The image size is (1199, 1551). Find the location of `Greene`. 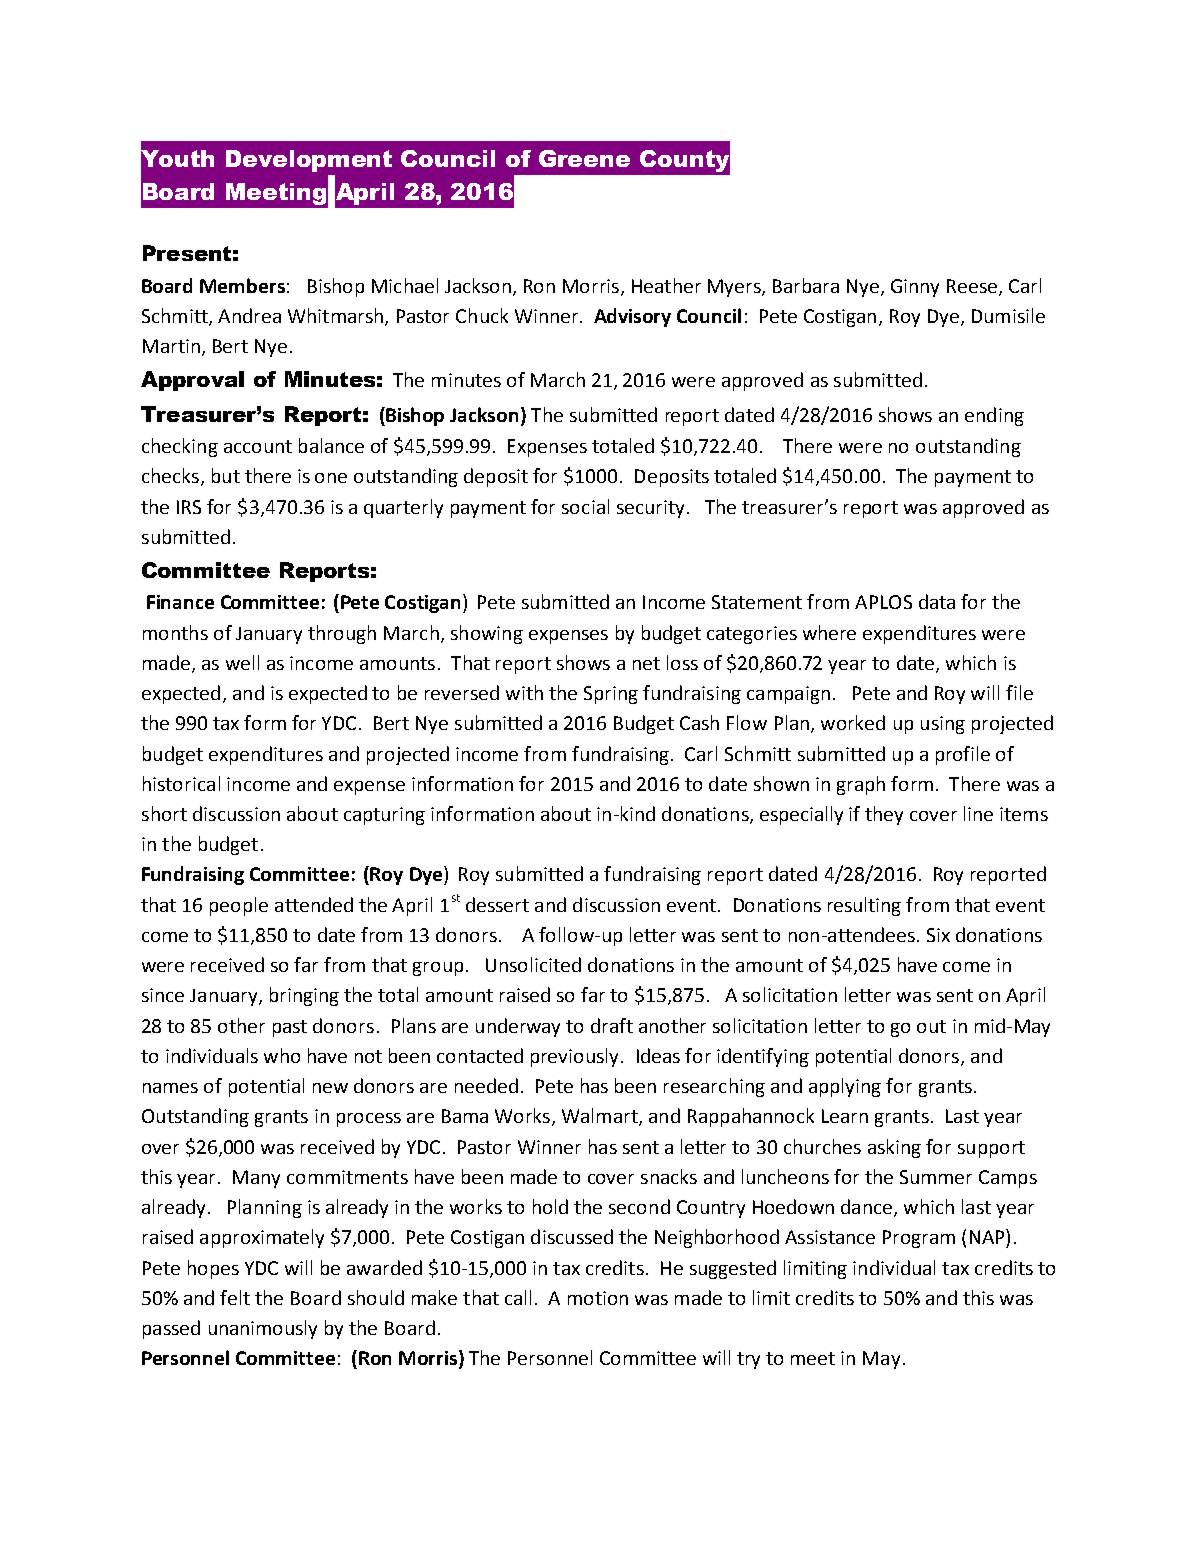

Greene is located at coordinates (584, 158).
